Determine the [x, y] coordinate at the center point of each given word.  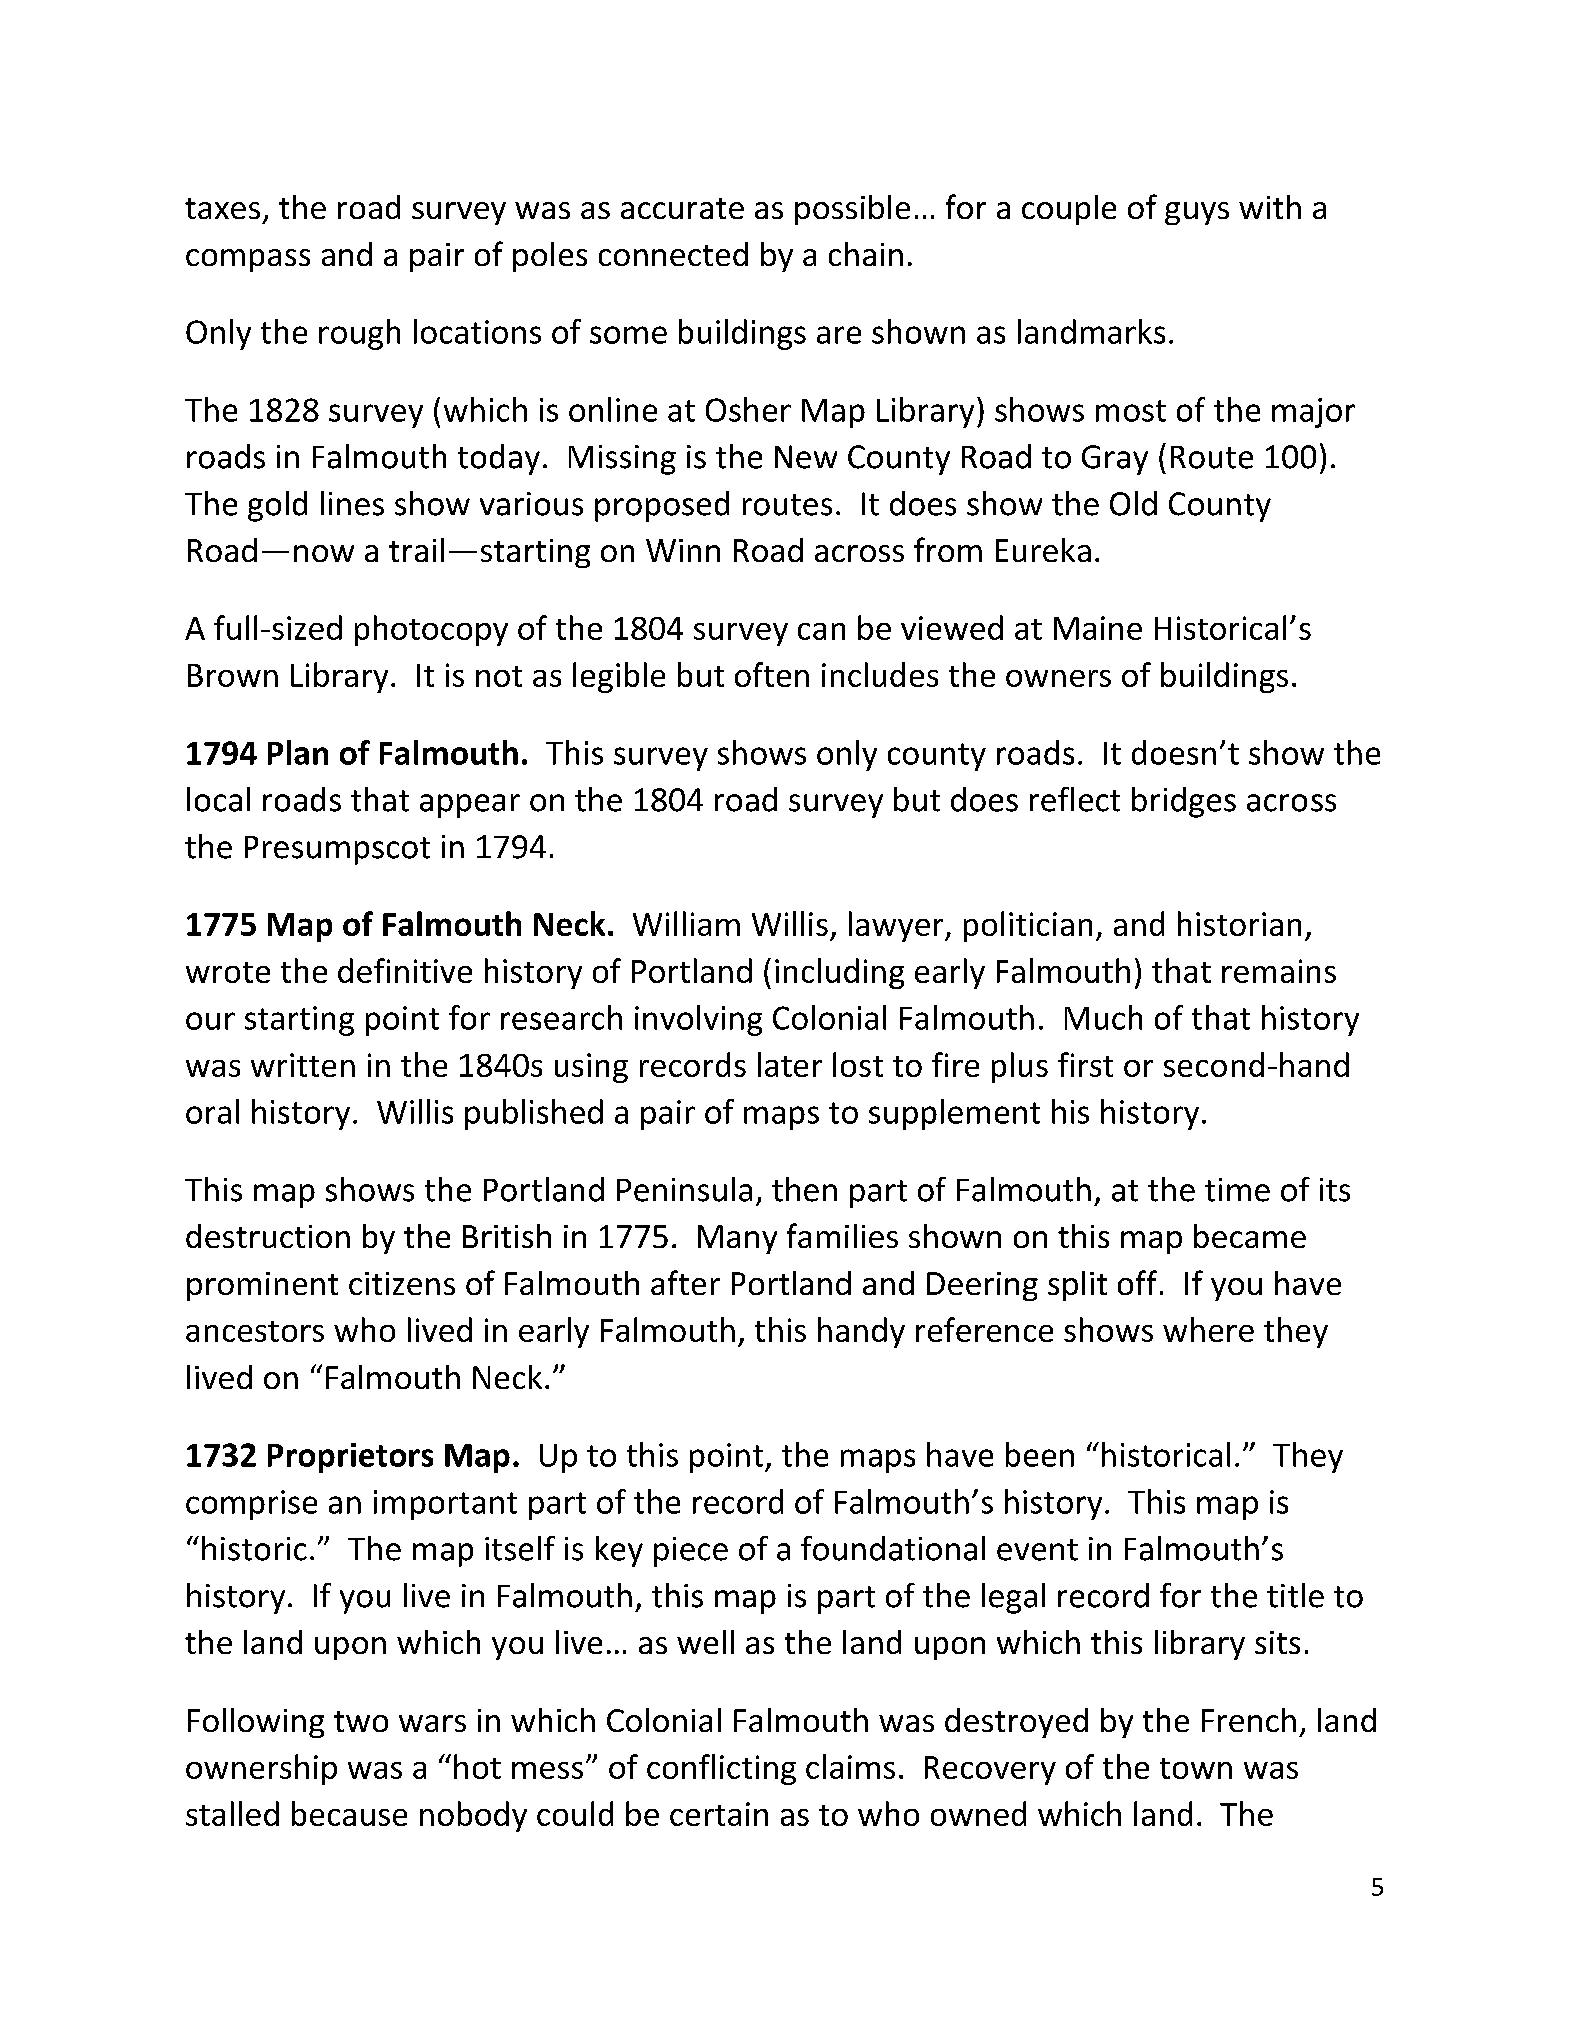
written [303, 1065]
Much [1103, 1017]
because [349, 1813]
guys [1197, 213]
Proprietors [350, 1458]
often [772, 674]
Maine [1098, 628]
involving [698, 1020]
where [1208, 1329]
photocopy [431, 630]
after [685, 1282]
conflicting [721, 1769]
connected [673, 254]
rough [359, 334]
